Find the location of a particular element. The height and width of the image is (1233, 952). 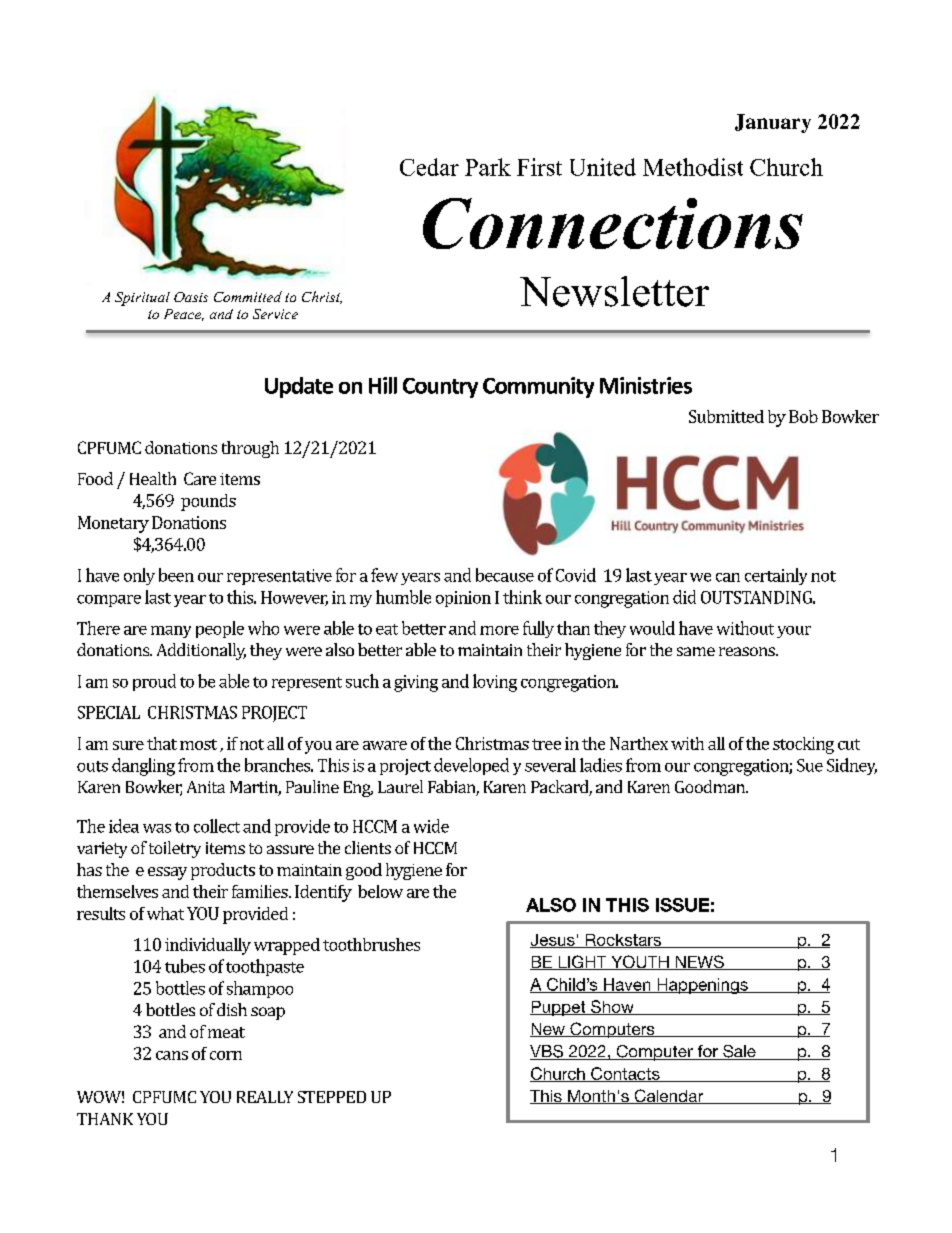

Park is located at coordinates (488, 167).
